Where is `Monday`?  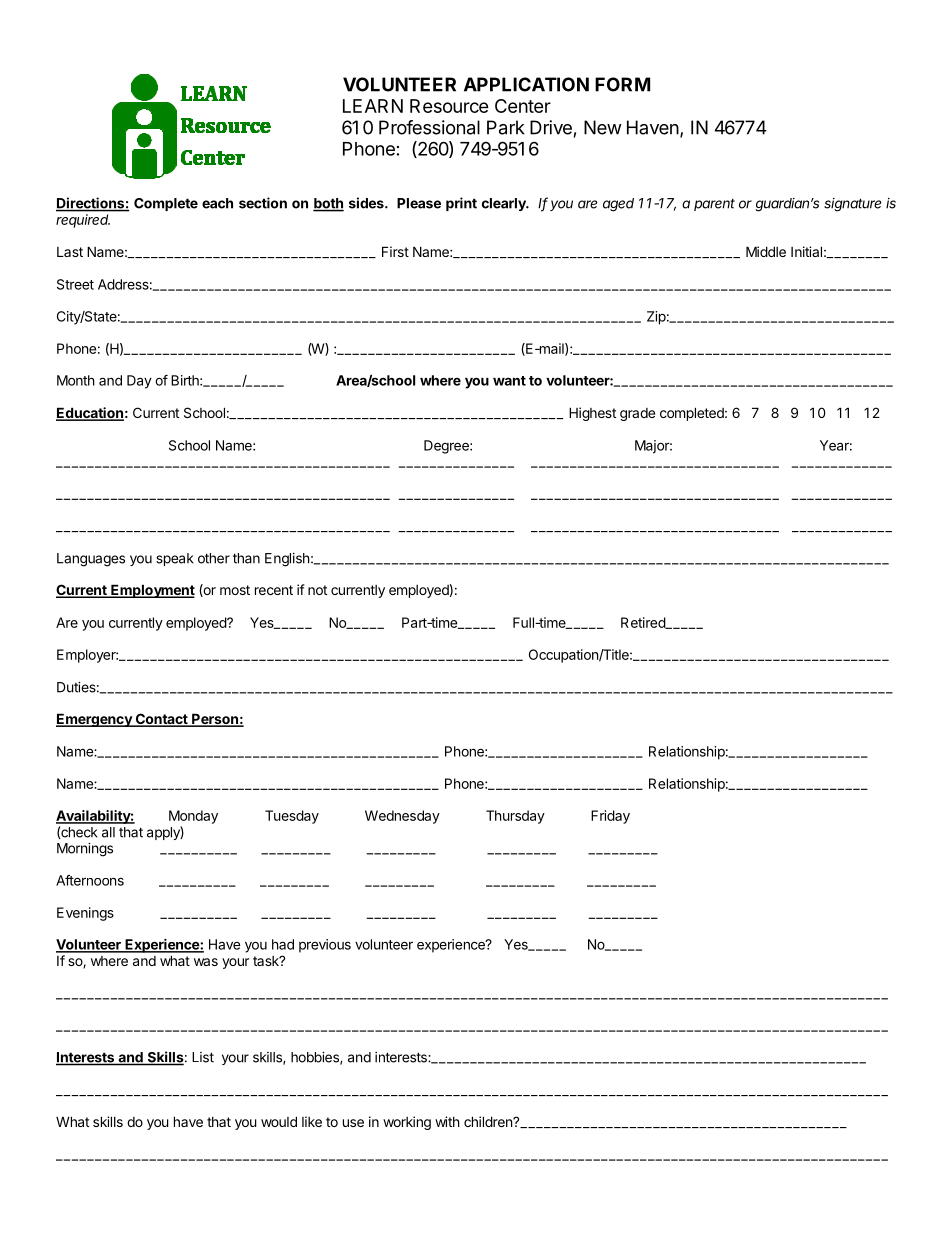 Monday is located at coordinates (193, 817).
